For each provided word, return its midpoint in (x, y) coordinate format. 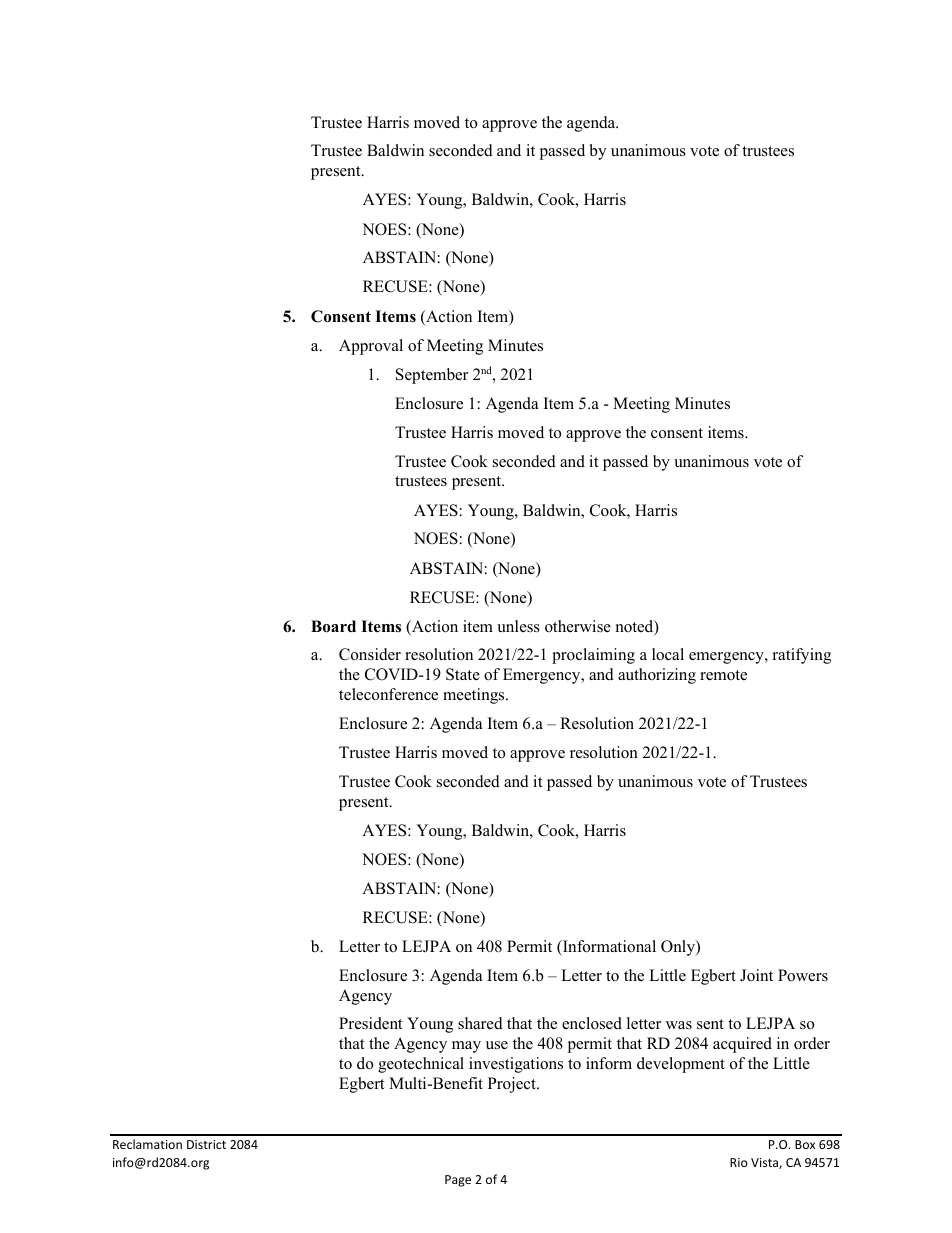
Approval (371, 347)
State (463, 674)
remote (723, 675)
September (432, 376)
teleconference (388, 694)
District (206, 1144)
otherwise (578, 626)
